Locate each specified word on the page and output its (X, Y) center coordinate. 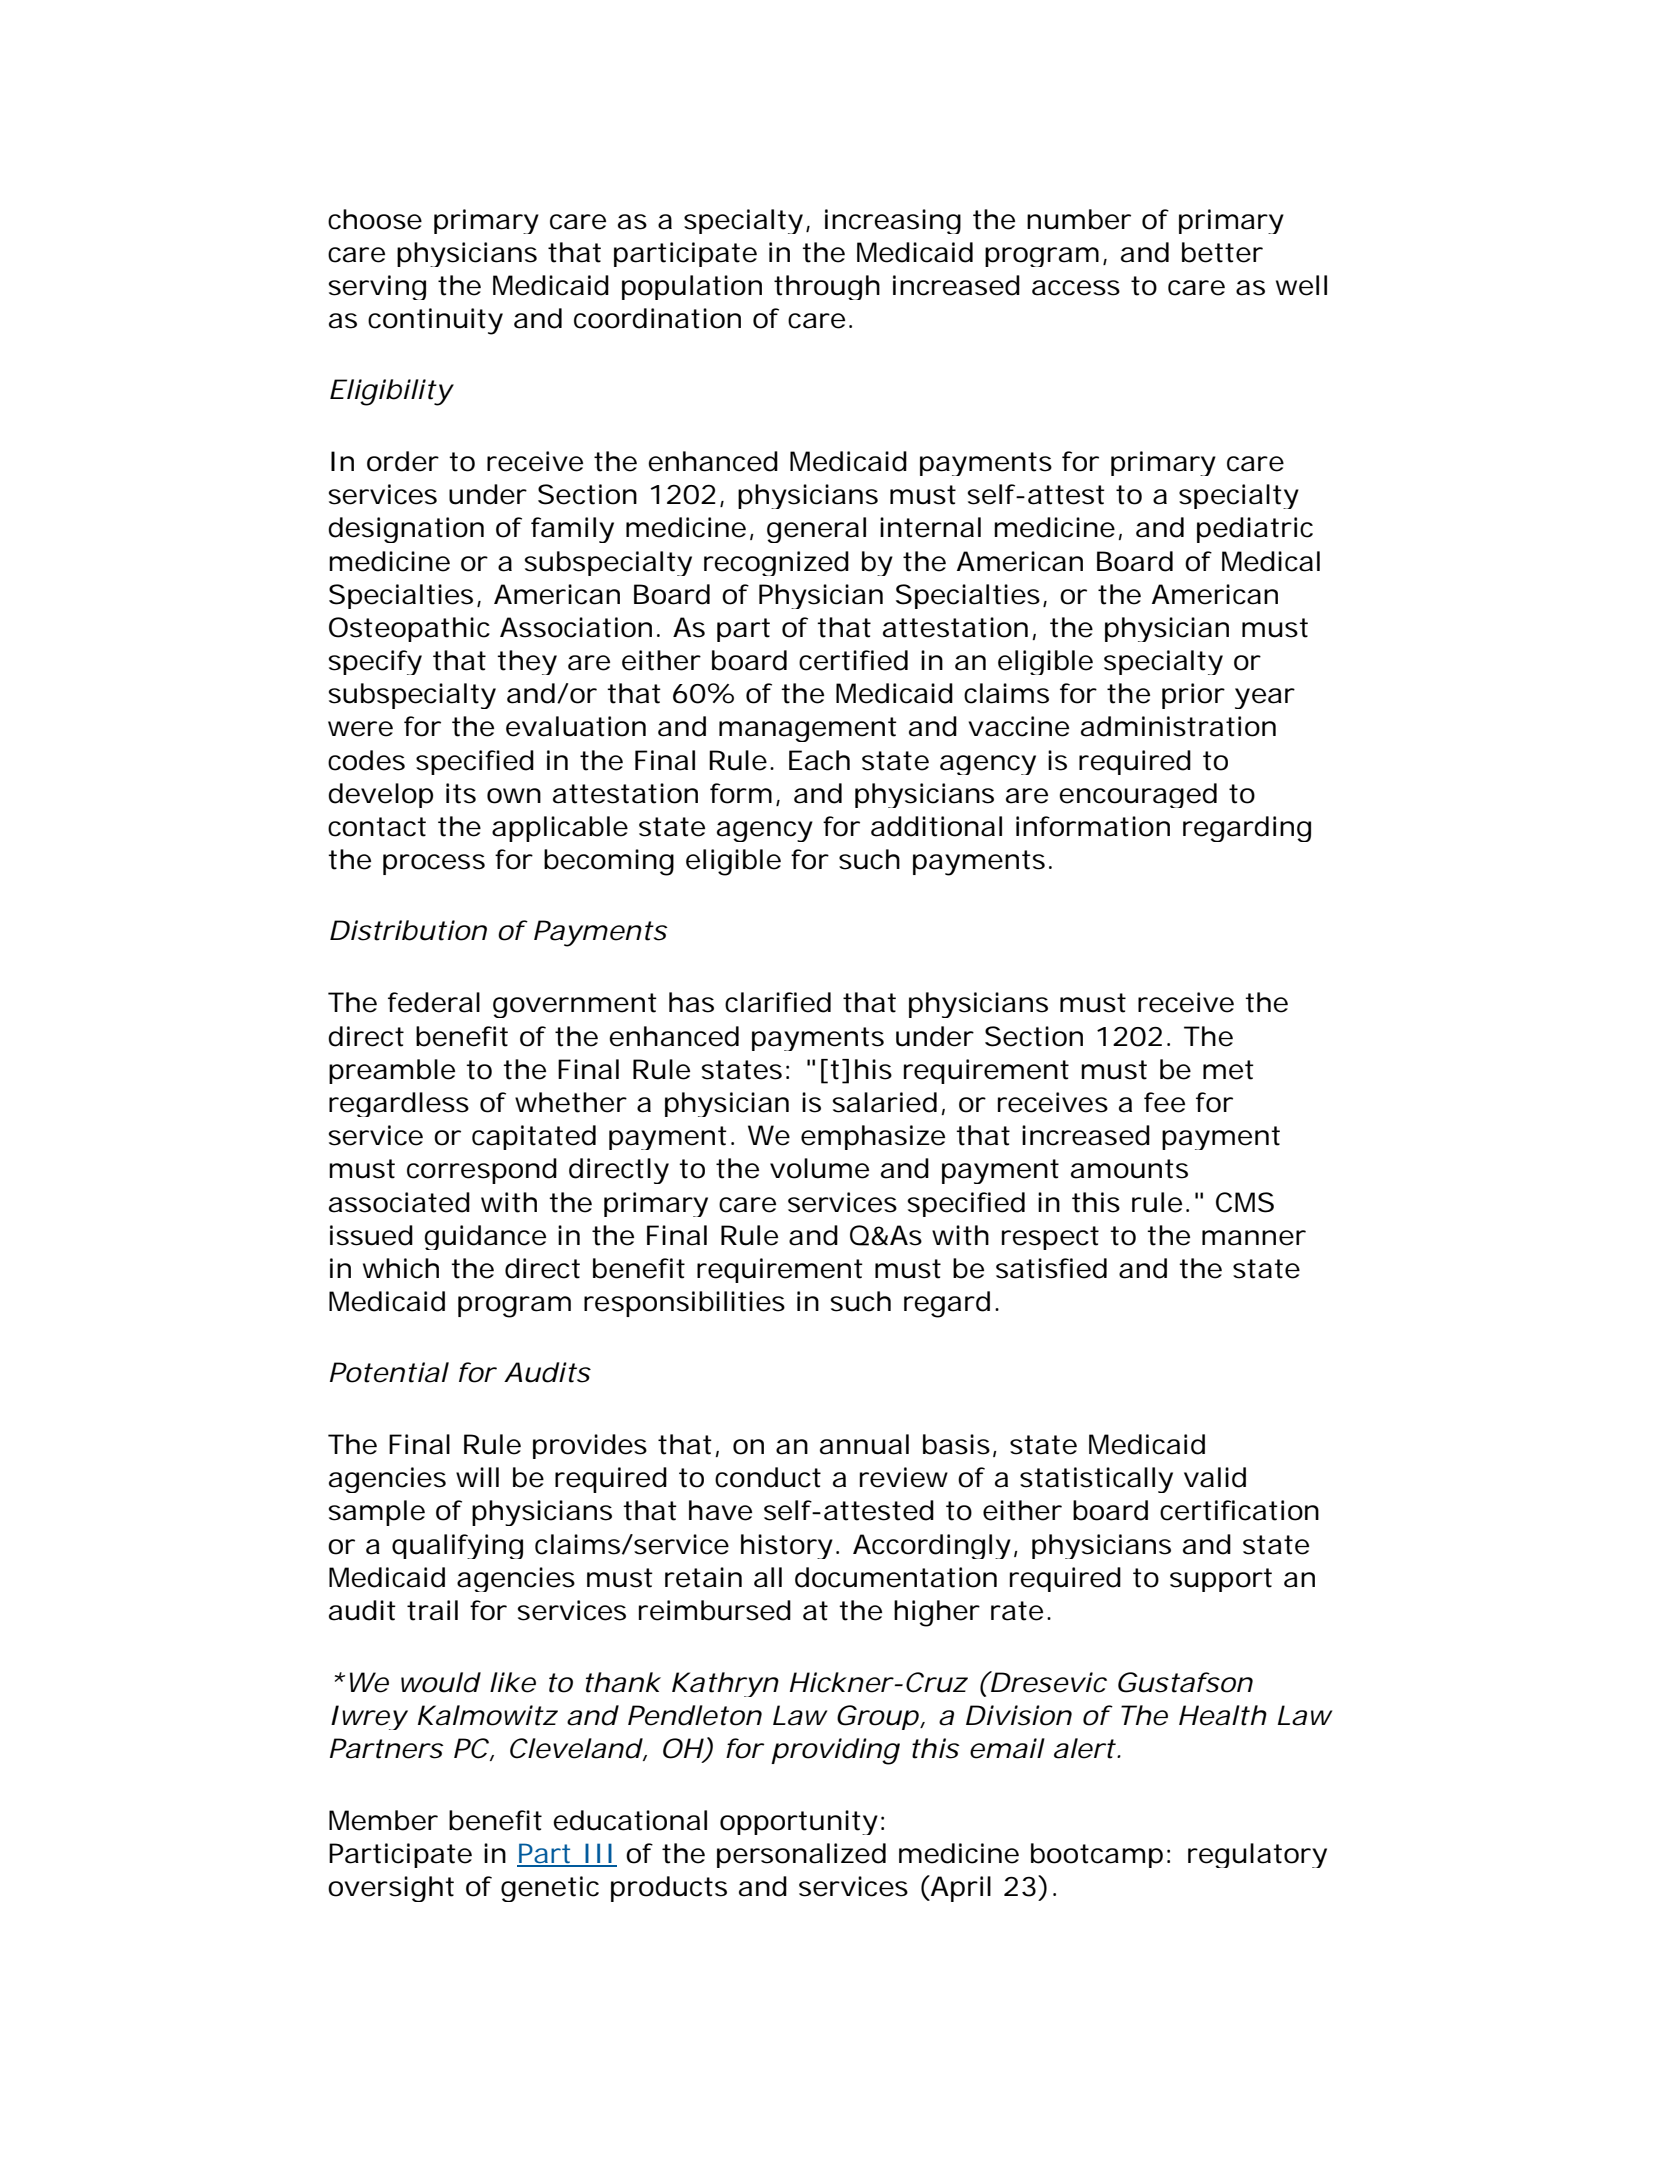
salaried (885, 1102)
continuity (435, 321)
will (477, 1477)
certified (853, 660)
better (1222, 252)
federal (434, 1002)
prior (1193, 696)
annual (864, 1444)
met (1228, 1070)
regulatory (1257, 1855)
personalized (801, 1855)
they (527, 662)
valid (1215, 1477)
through (827, 287)
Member (383, 1820)
